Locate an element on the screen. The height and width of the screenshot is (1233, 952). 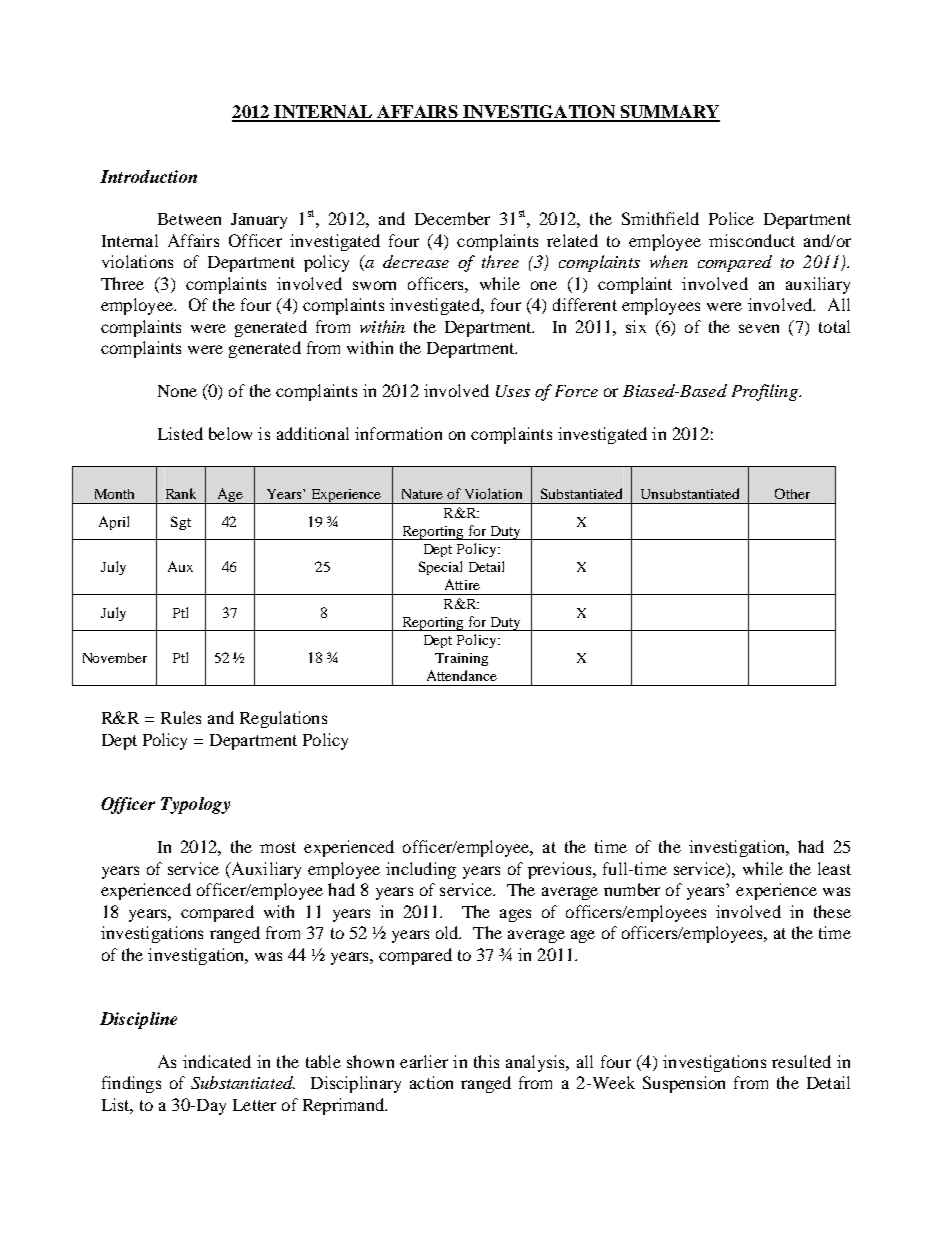
SUMMARY is located at coordinates (669, 113).
